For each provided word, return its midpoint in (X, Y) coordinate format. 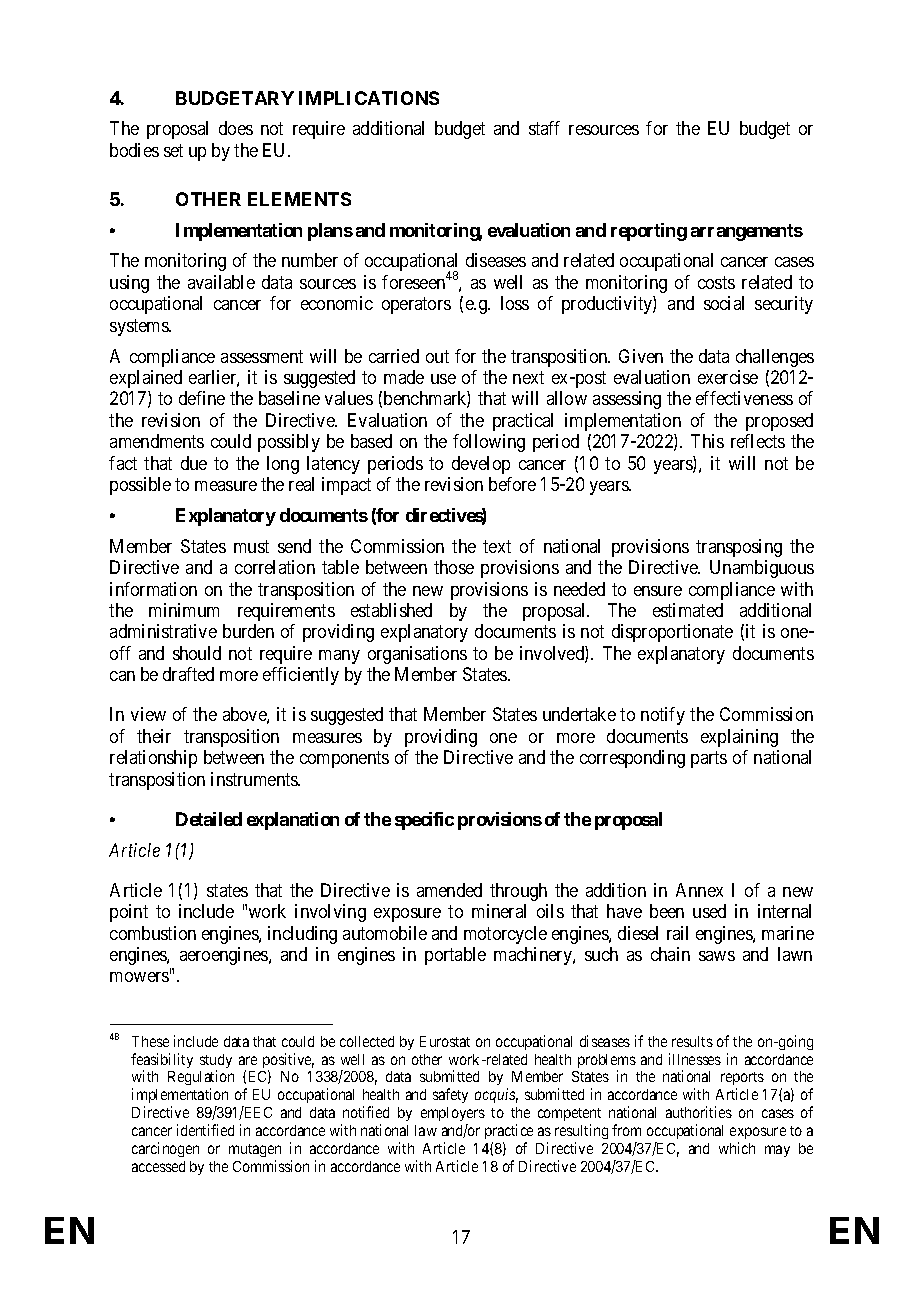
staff (544, 128)
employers (453, 1114)
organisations (417, 655)
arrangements (747, 232)
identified (205, 1130)
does (236, 128)
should (197, 653)
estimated (688, 610)
